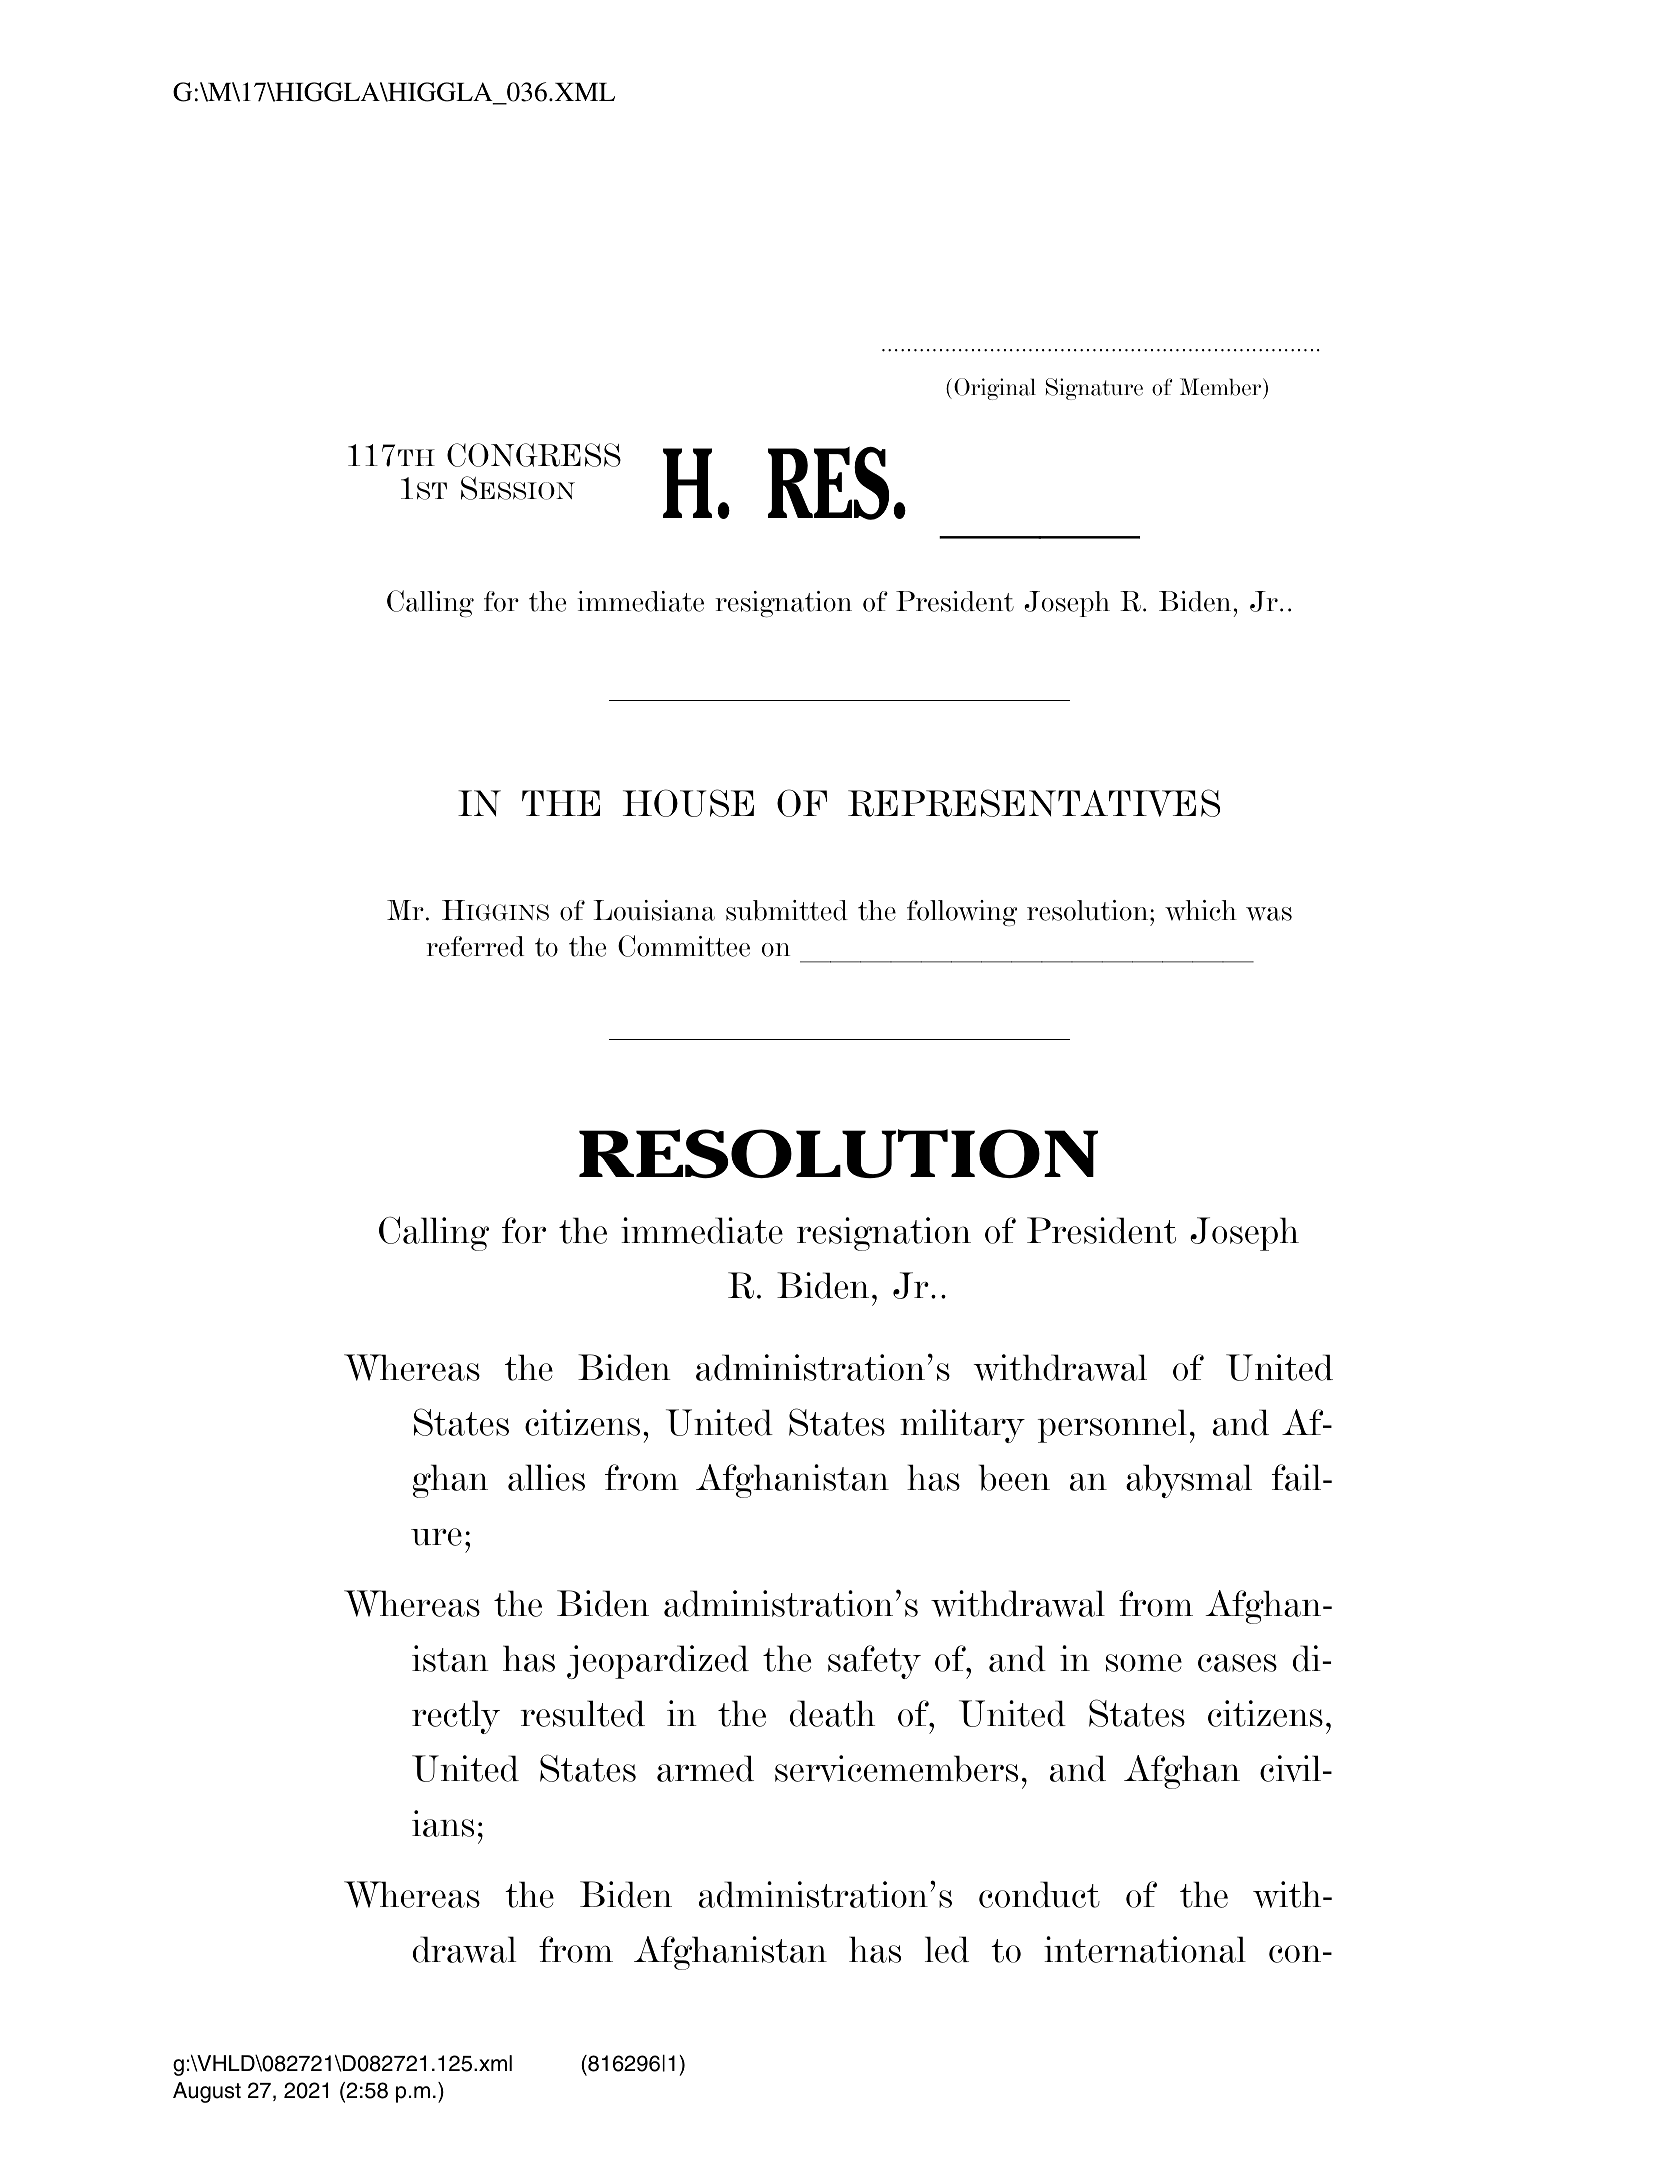 The width and height of the document is (1679, 2173). I want to click on Original, so click(995, 389).
